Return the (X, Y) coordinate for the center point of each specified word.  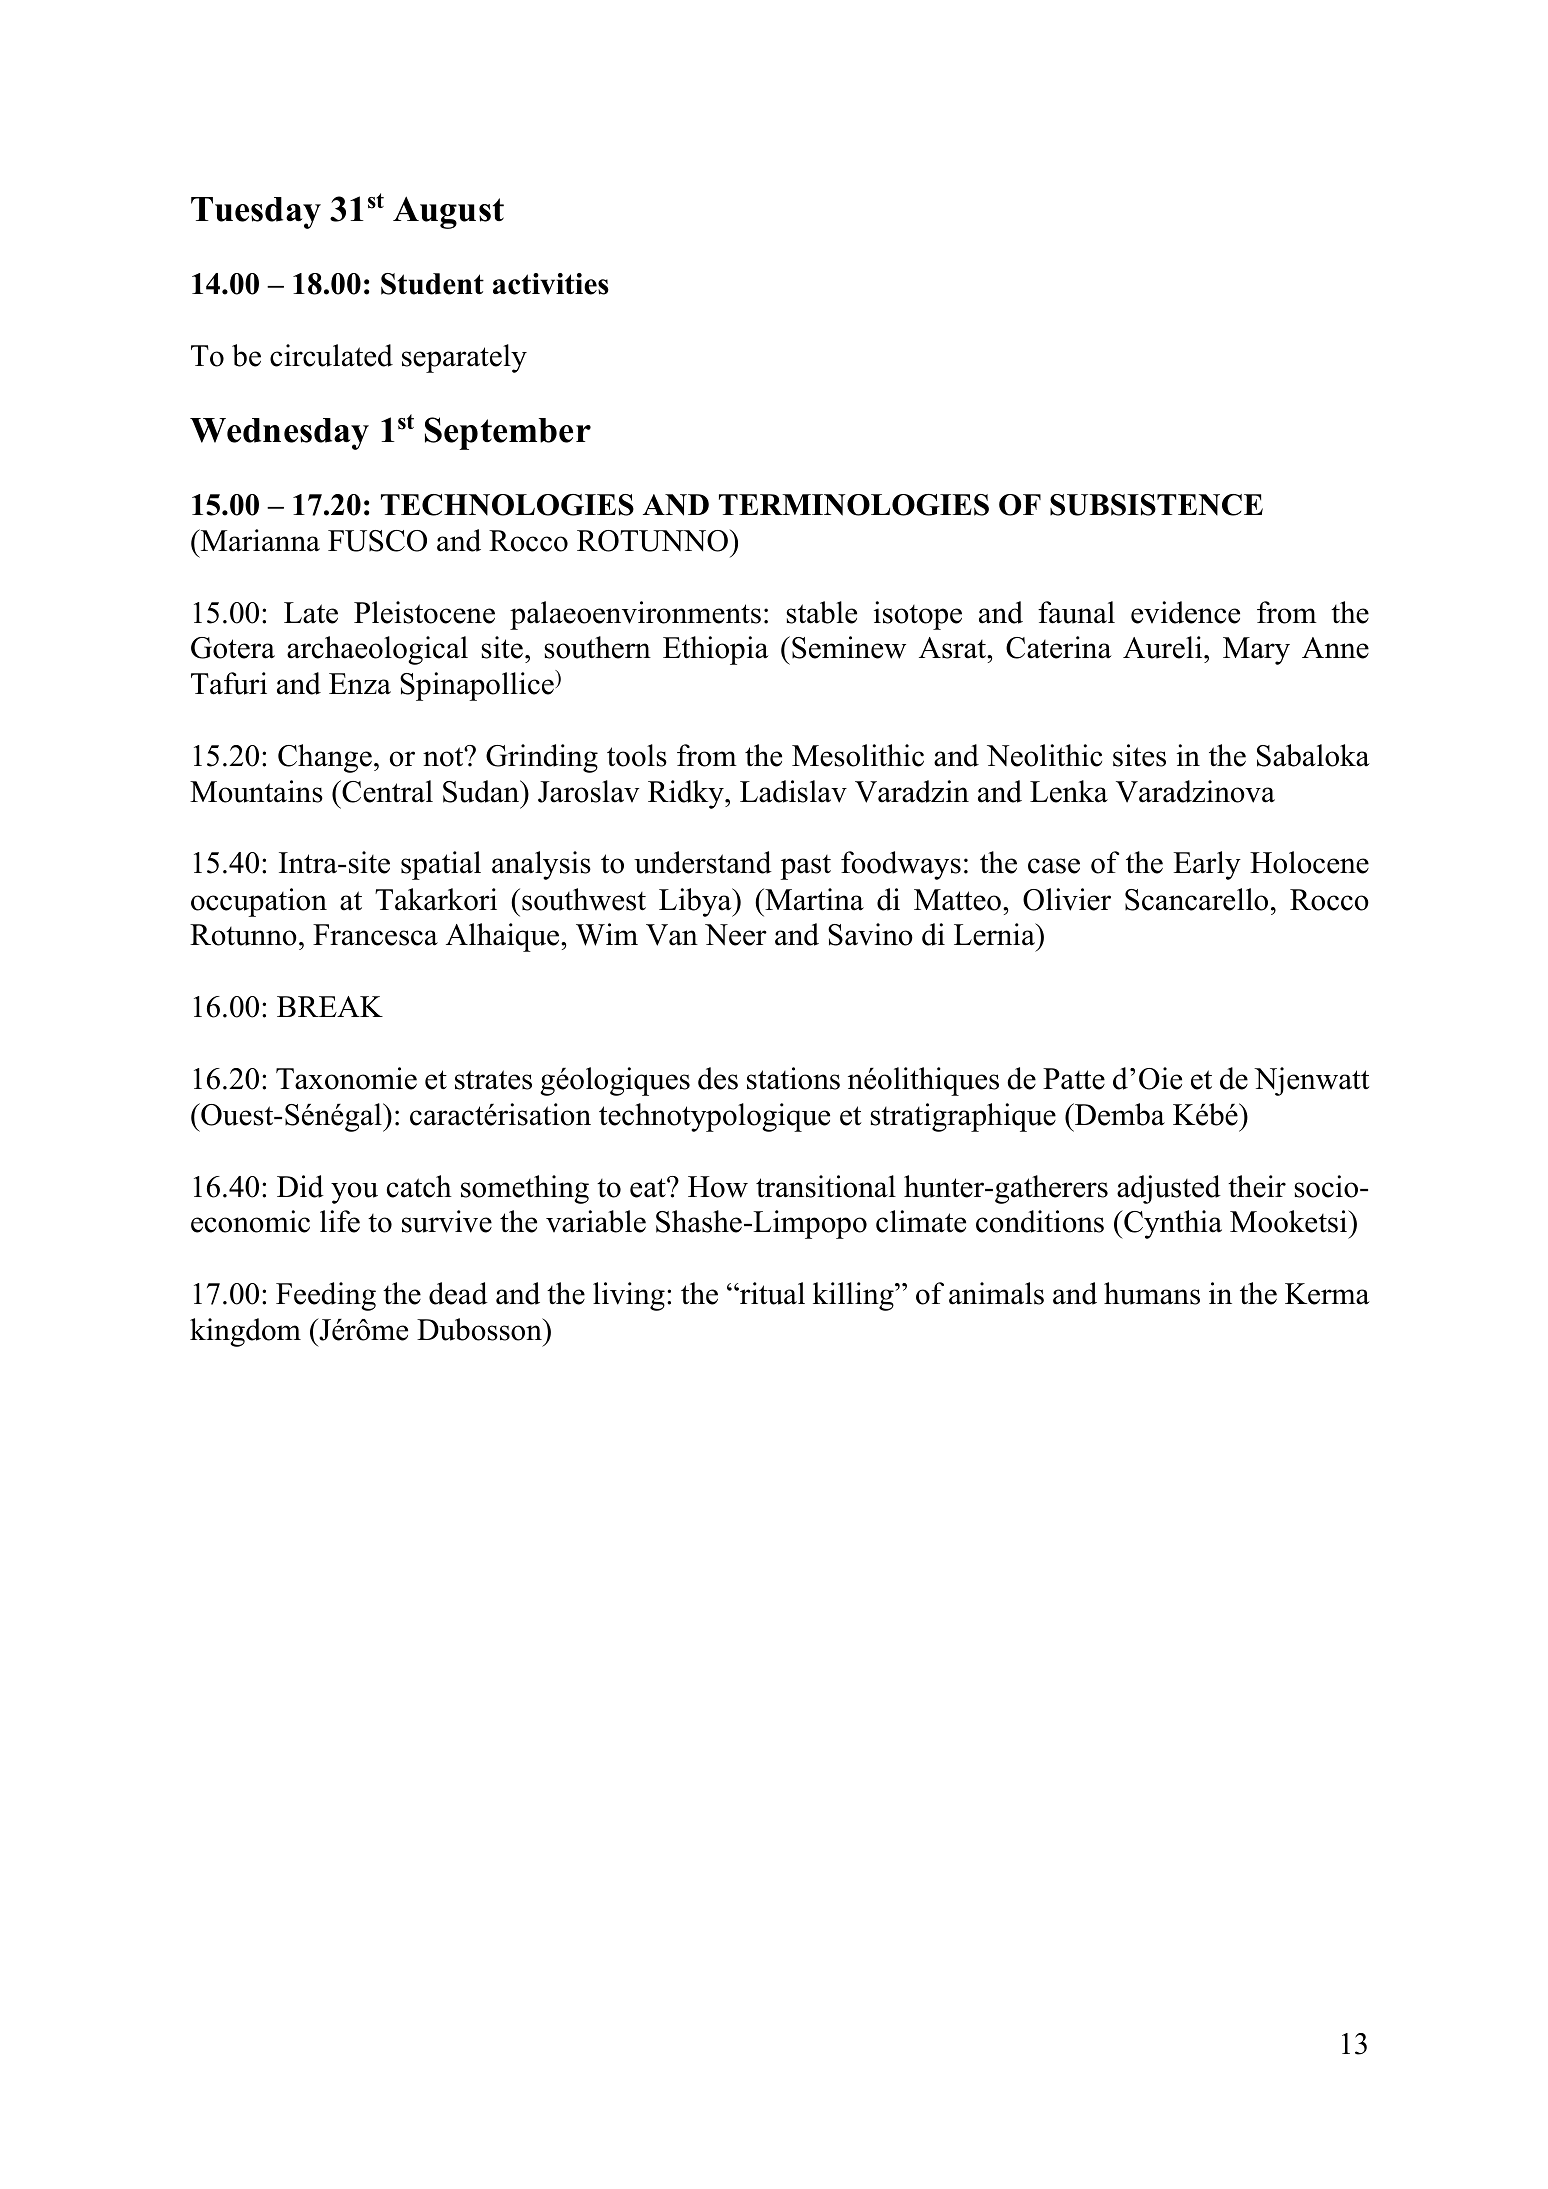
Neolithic (1044, 755)
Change (325, 758)
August (448, 212)
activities (551, 284)
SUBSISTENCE (1156, 505)
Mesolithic (858, 755)
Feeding (326, 1296)
